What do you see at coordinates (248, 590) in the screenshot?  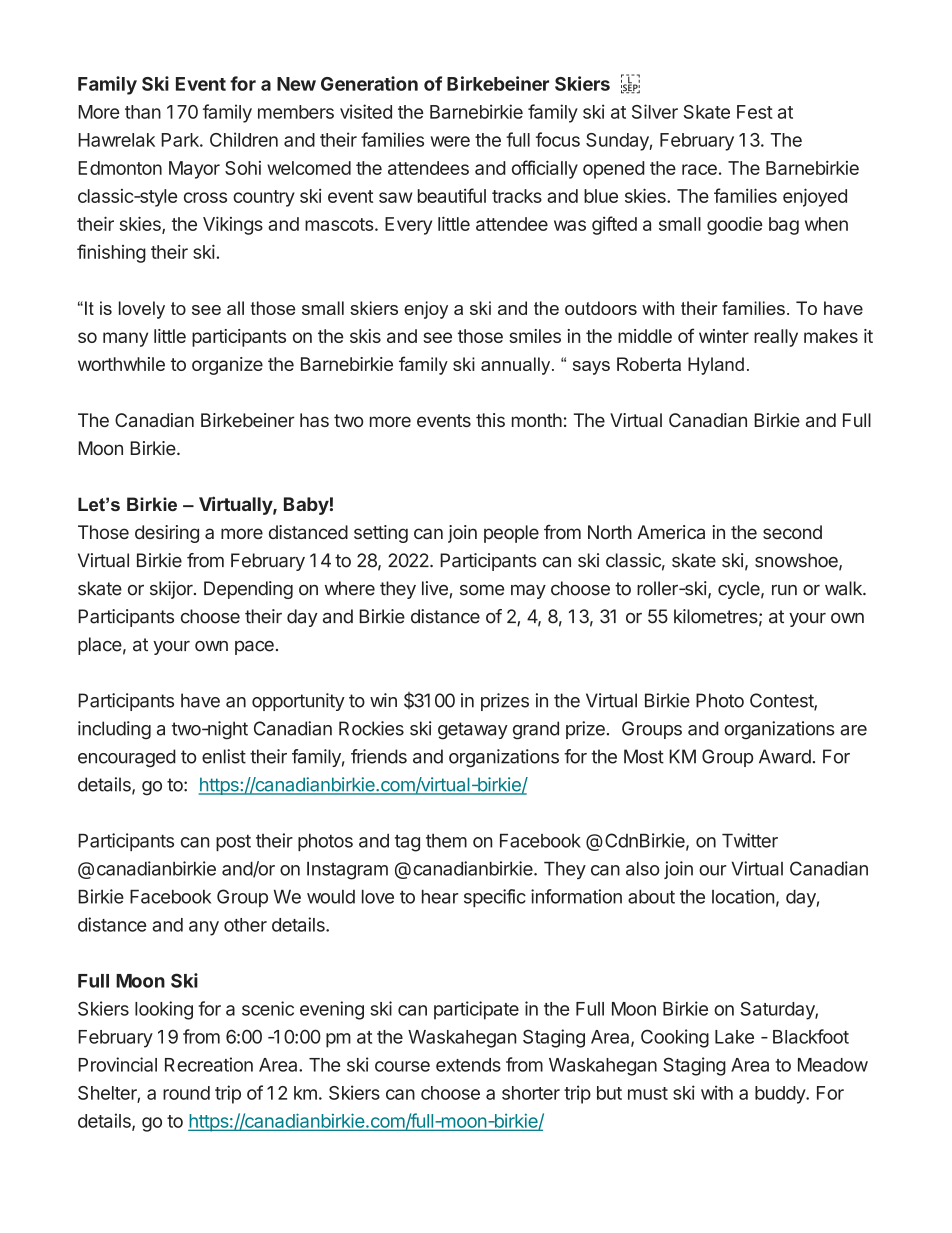 I see `Depending` at bounding box center [248, 590].
